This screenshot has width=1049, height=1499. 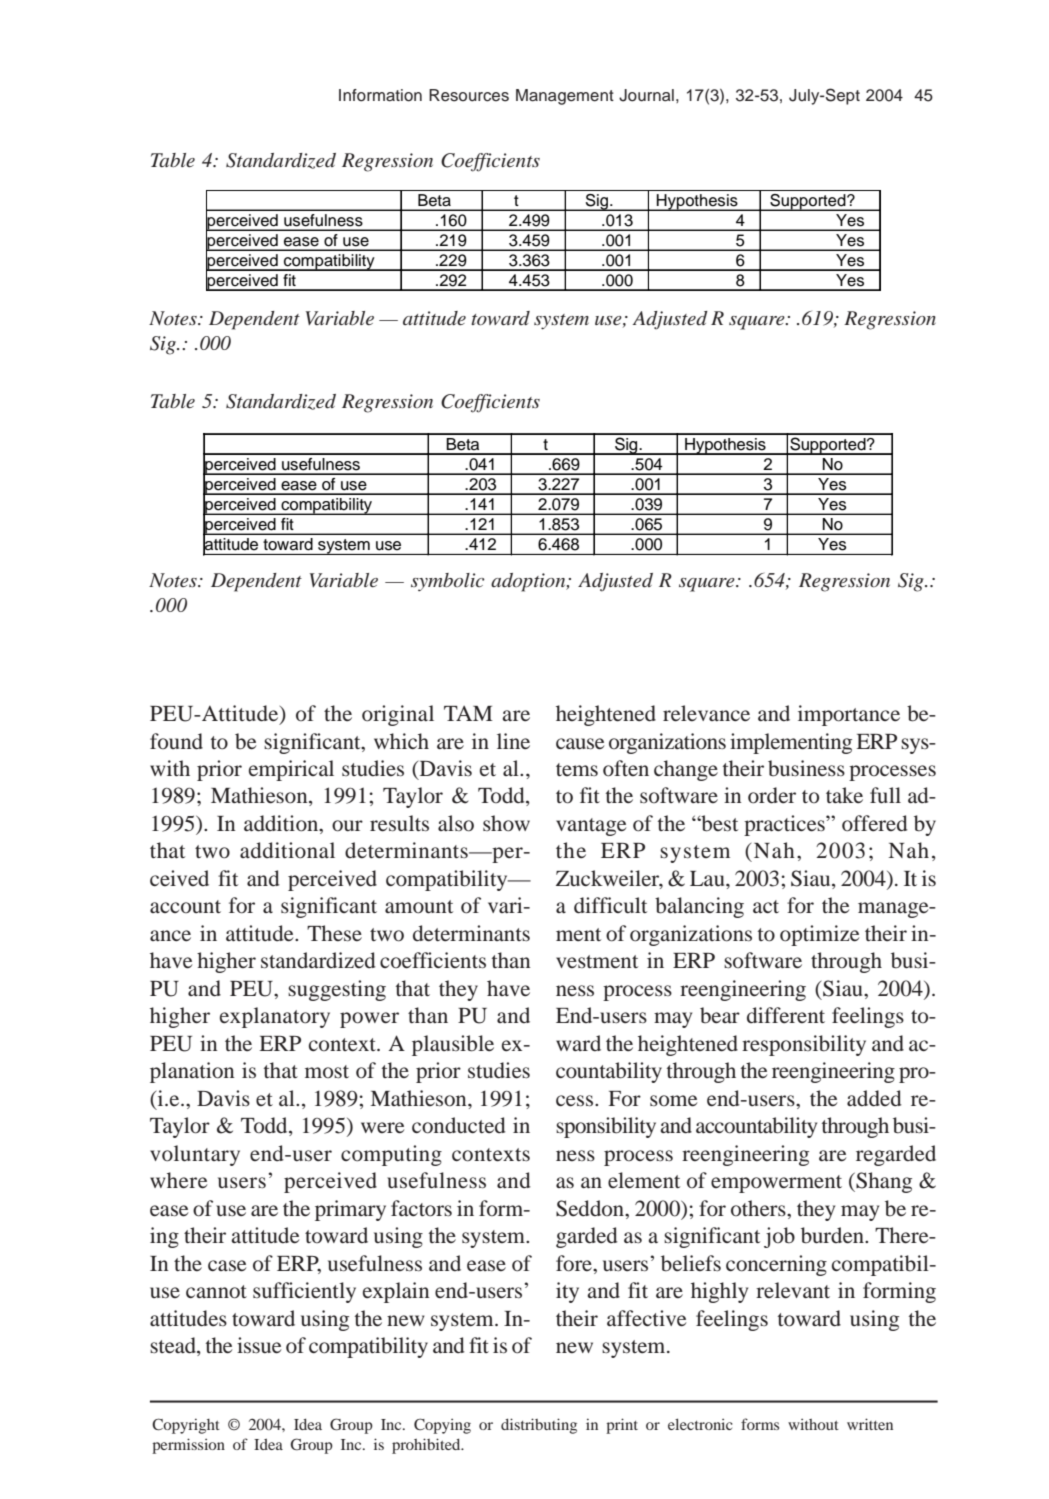 What do you see at coordinates (772, 795) in the screenshot?
I see `order` at bounding box center [772, 795].
